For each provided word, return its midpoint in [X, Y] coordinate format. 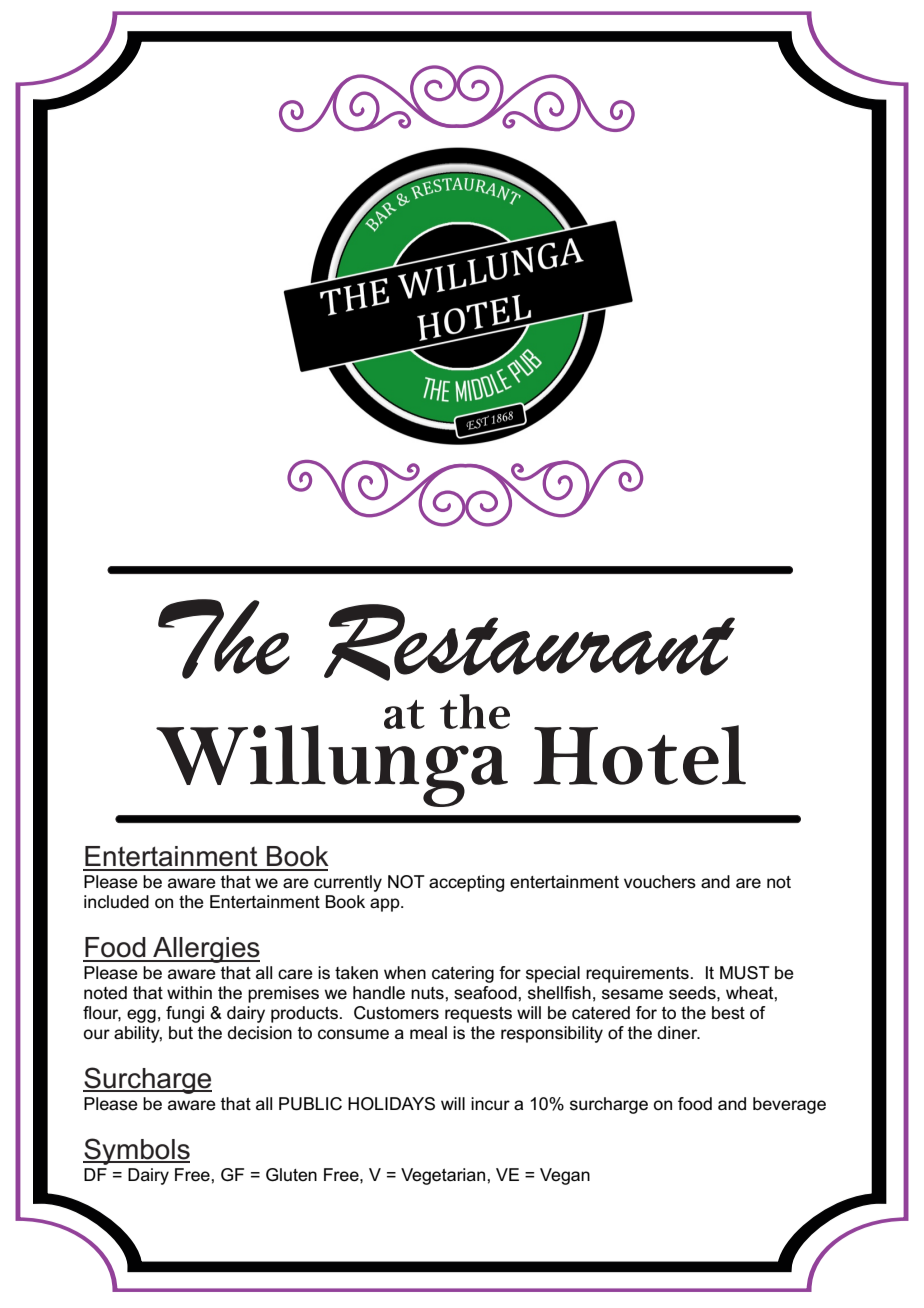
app [386, 905]
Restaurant [529, 642]
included [116, 901]
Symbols [136, 1151]
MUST [745, 973]
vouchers [660, 882]
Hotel [639, 755]
